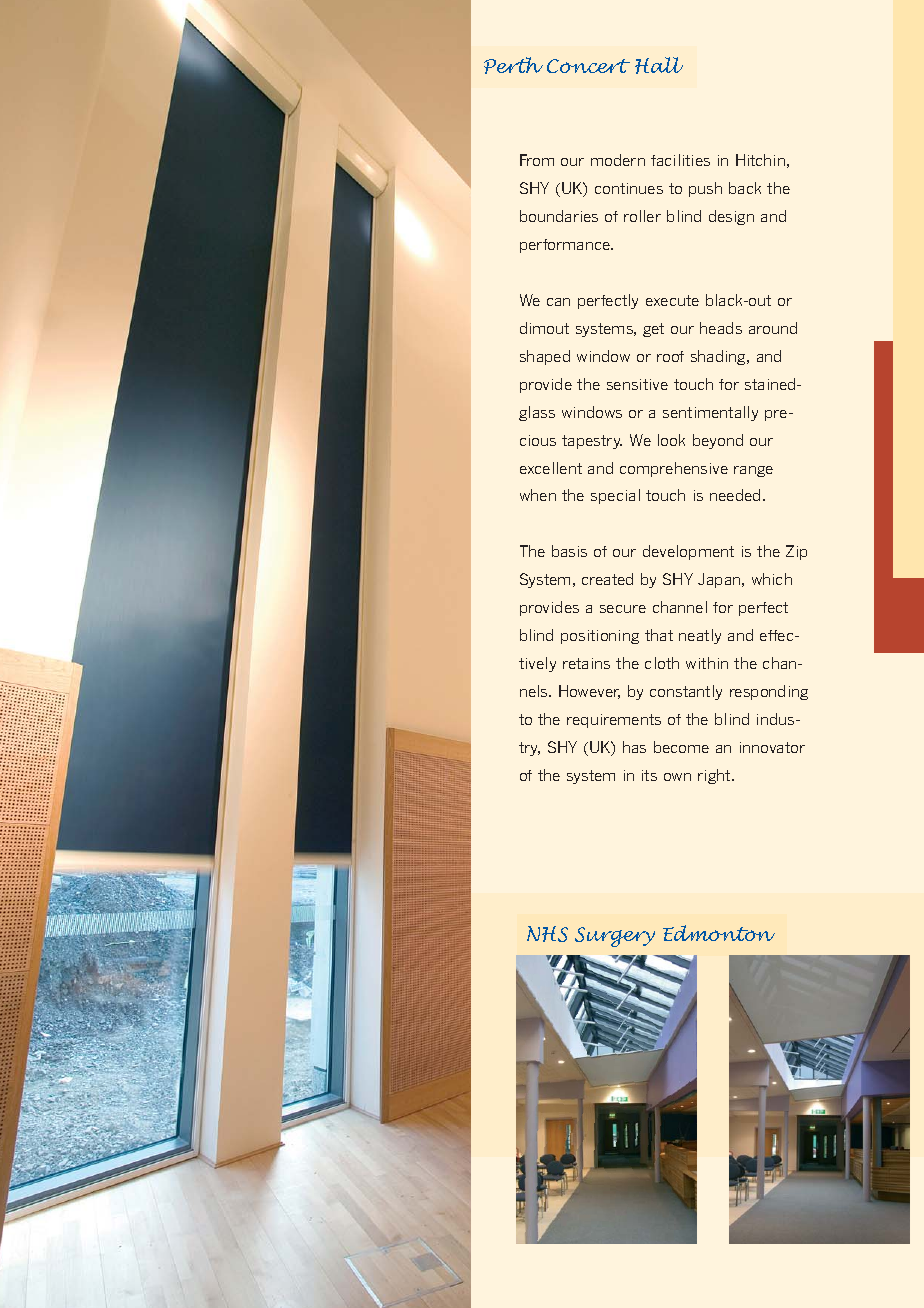  What do you see at coordinates (569, 551) in the screenshot?
I see `basis` at bounding box center [569, 551].
